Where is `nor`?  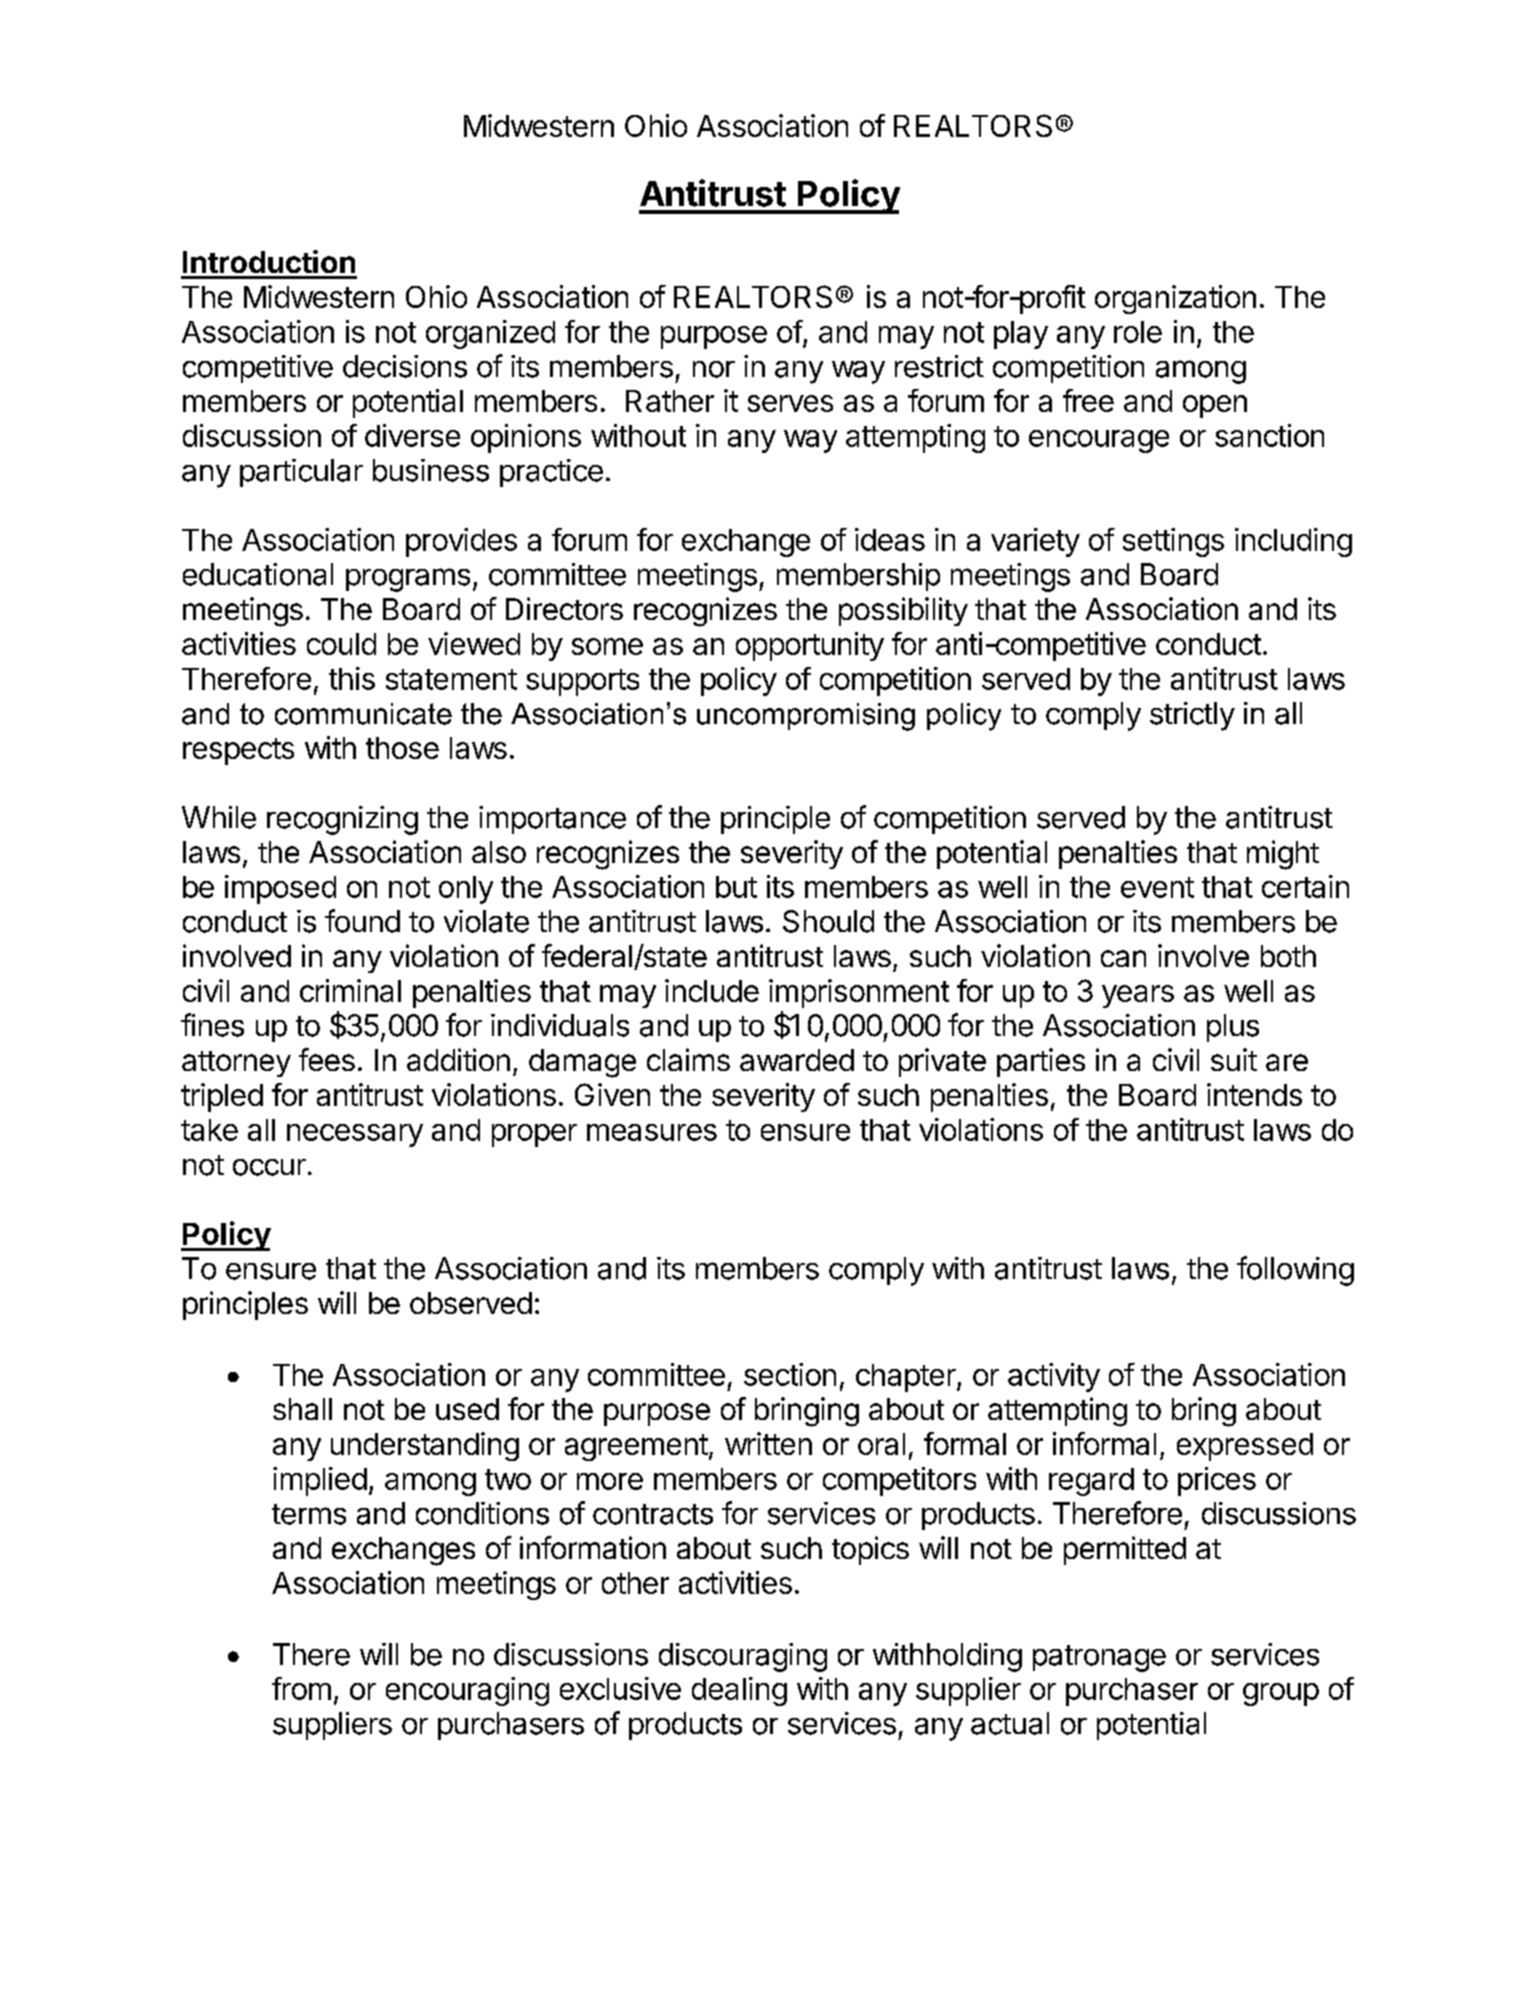 nor is located at coordinates (714, 369).
